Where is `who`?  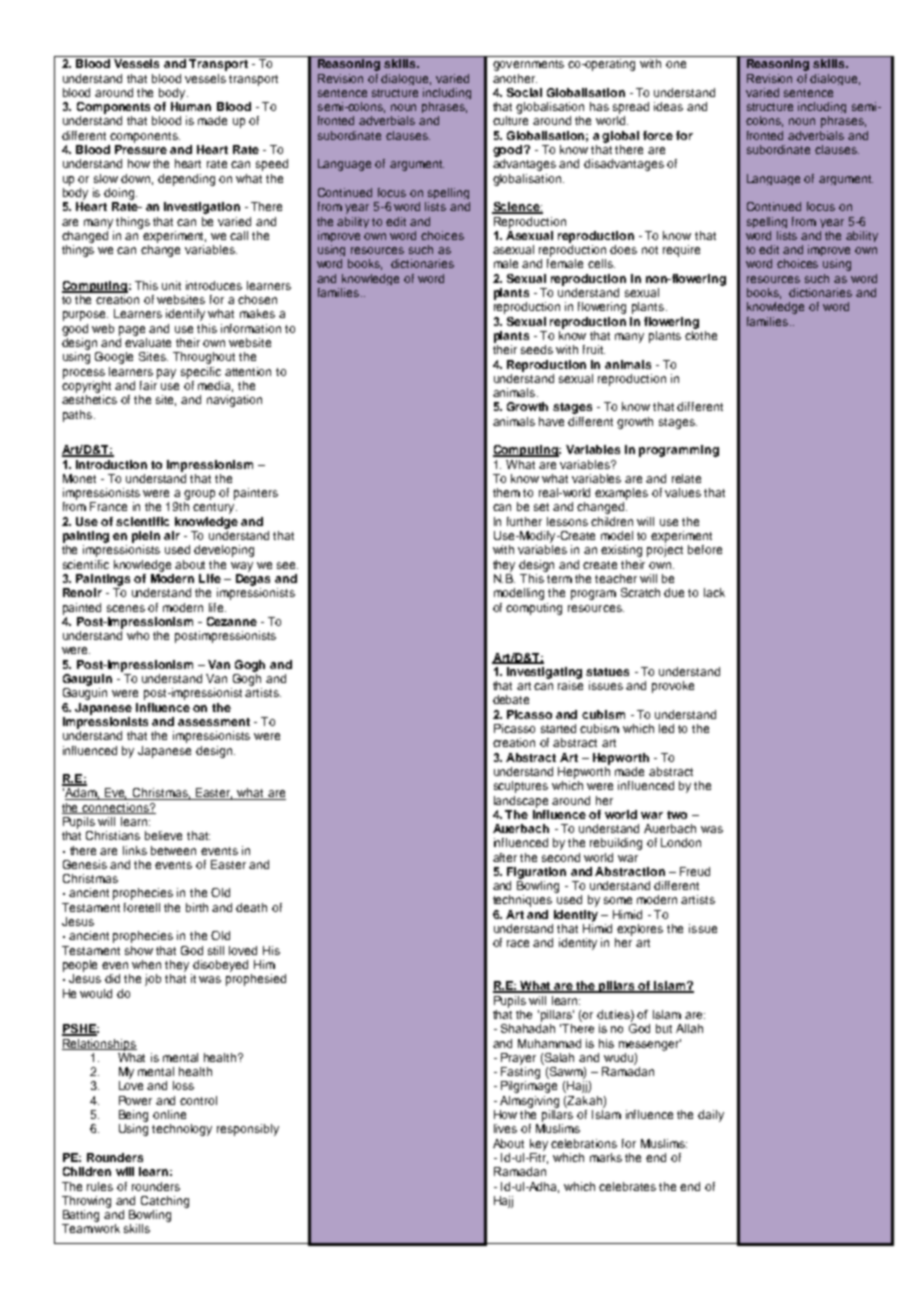 who is located at coordinates (138, 635).
